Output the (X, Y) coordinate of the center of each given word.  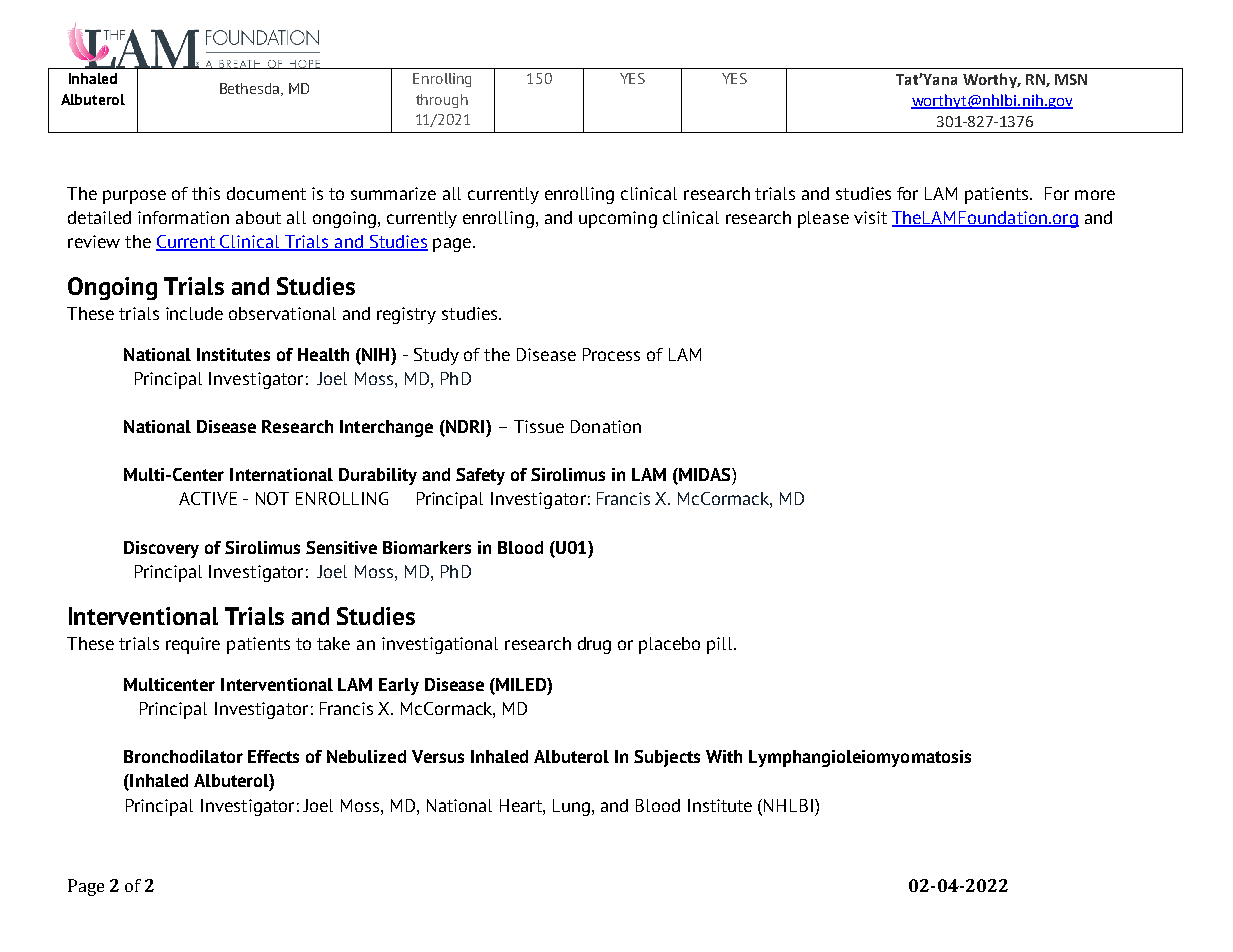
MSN (1071, 79)
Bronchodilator (183, 756)
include (194, 313)
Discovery (161, 549)
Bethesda (251, 89)
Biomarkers (427, 547)
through (442, 101)
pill (721, 645)
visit (870, 217)
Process (611, 354)
